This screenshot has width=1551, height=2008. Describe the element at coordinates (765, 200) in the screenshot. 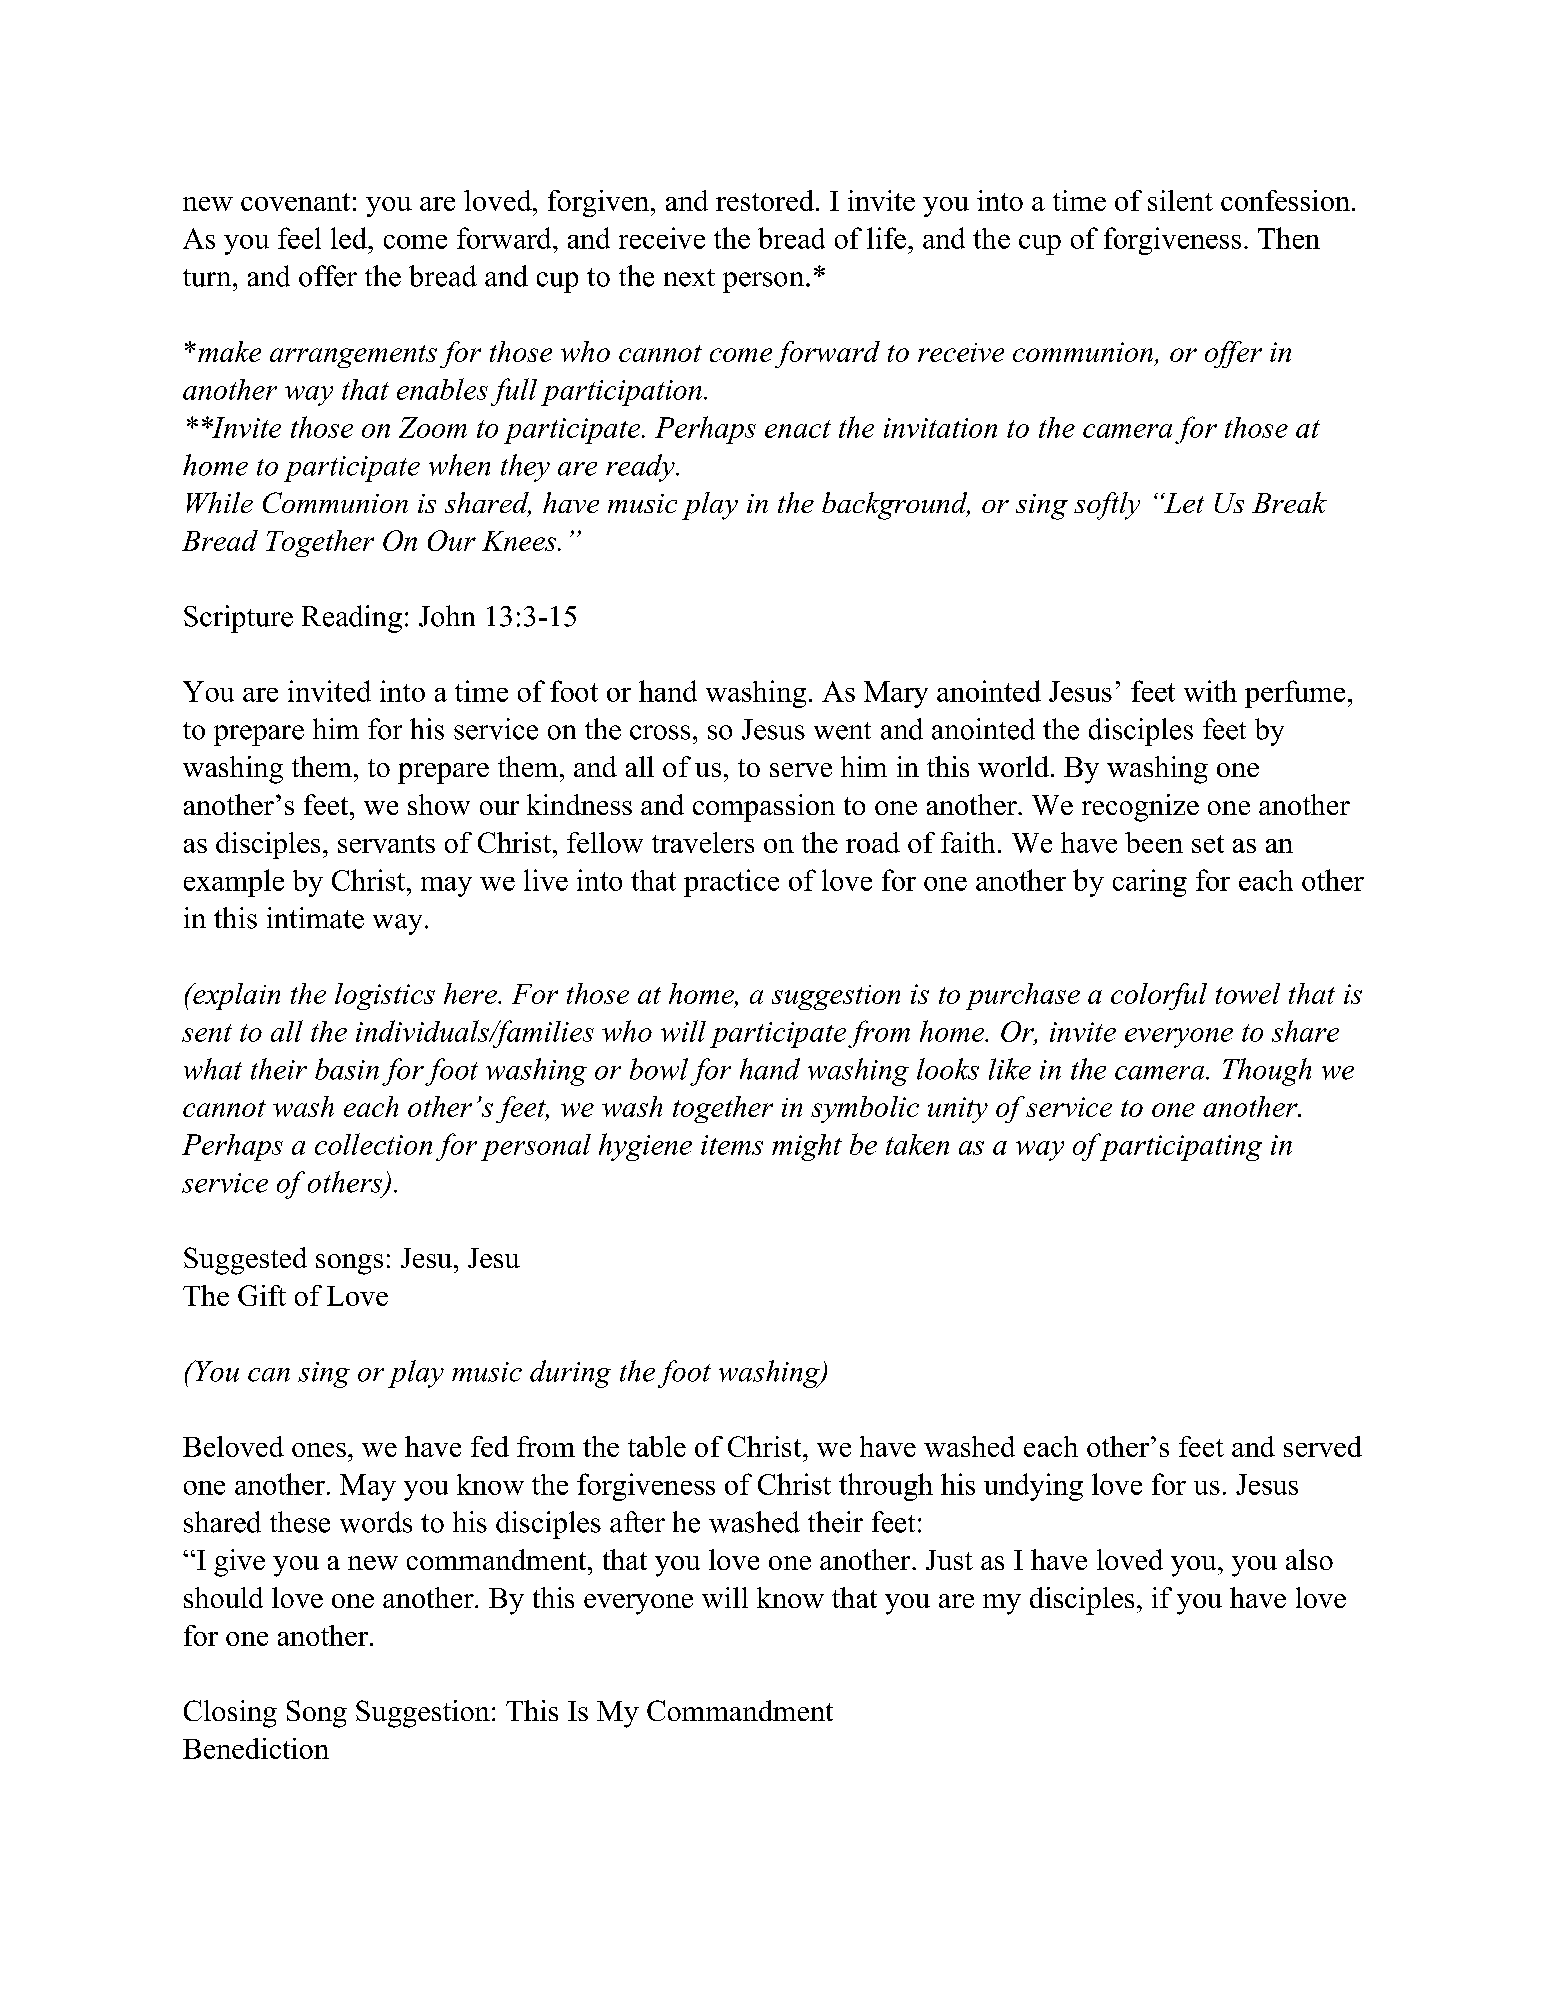

I see `restored` at that location.
